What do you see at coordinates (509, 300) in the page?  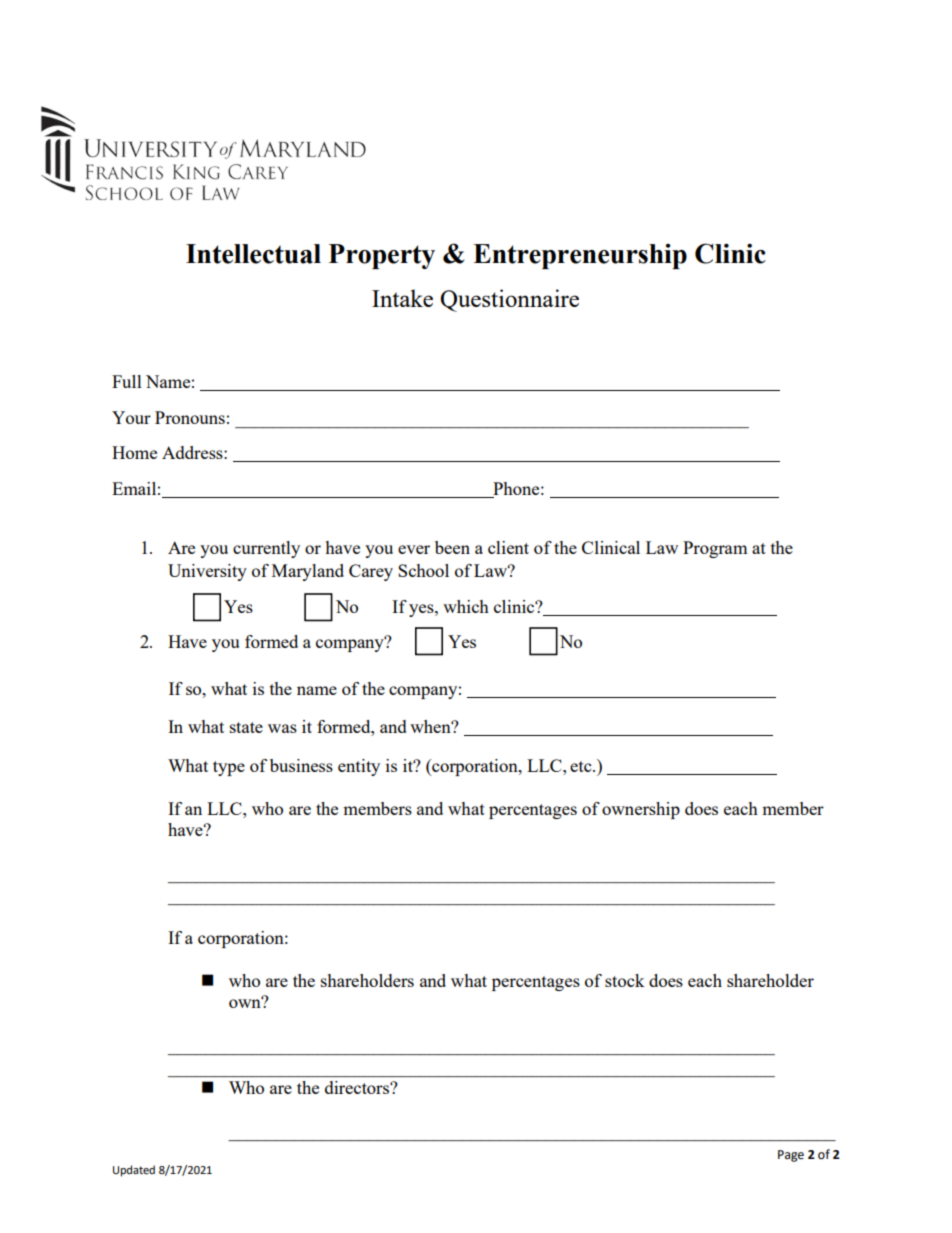 I see `Questionnaire` at bounding box center [509, 300].
